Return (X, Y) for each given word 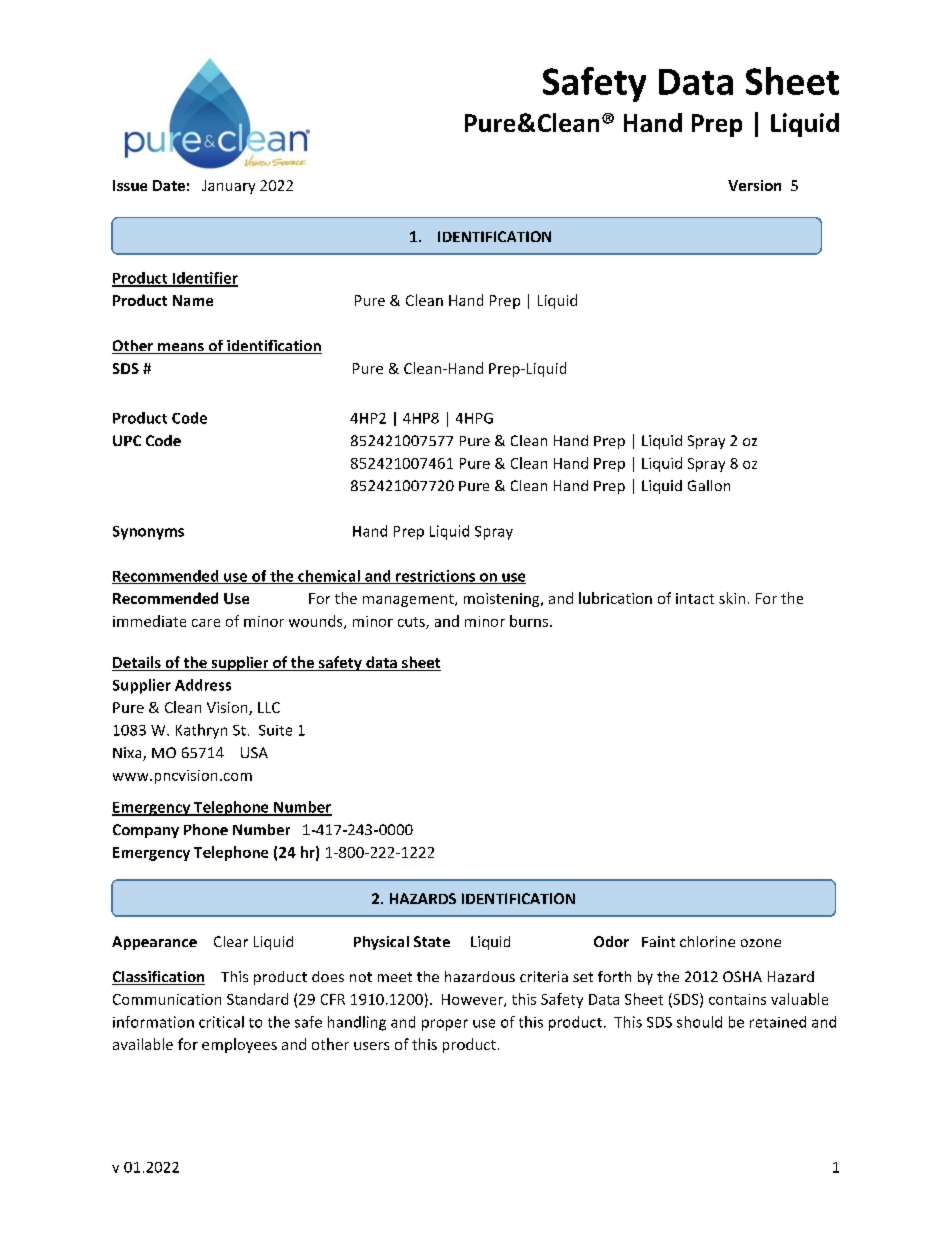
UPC (127, 440)
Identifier (204, 279)
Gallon (709, 485)
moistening (503, 600)
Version (754, 185)
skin (732, 598)
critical (221, 1022)
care (206, 623)
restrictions (435, 577)
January (228, 187)
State (432, 941)
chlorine (707, 941)
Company (146, 831)
